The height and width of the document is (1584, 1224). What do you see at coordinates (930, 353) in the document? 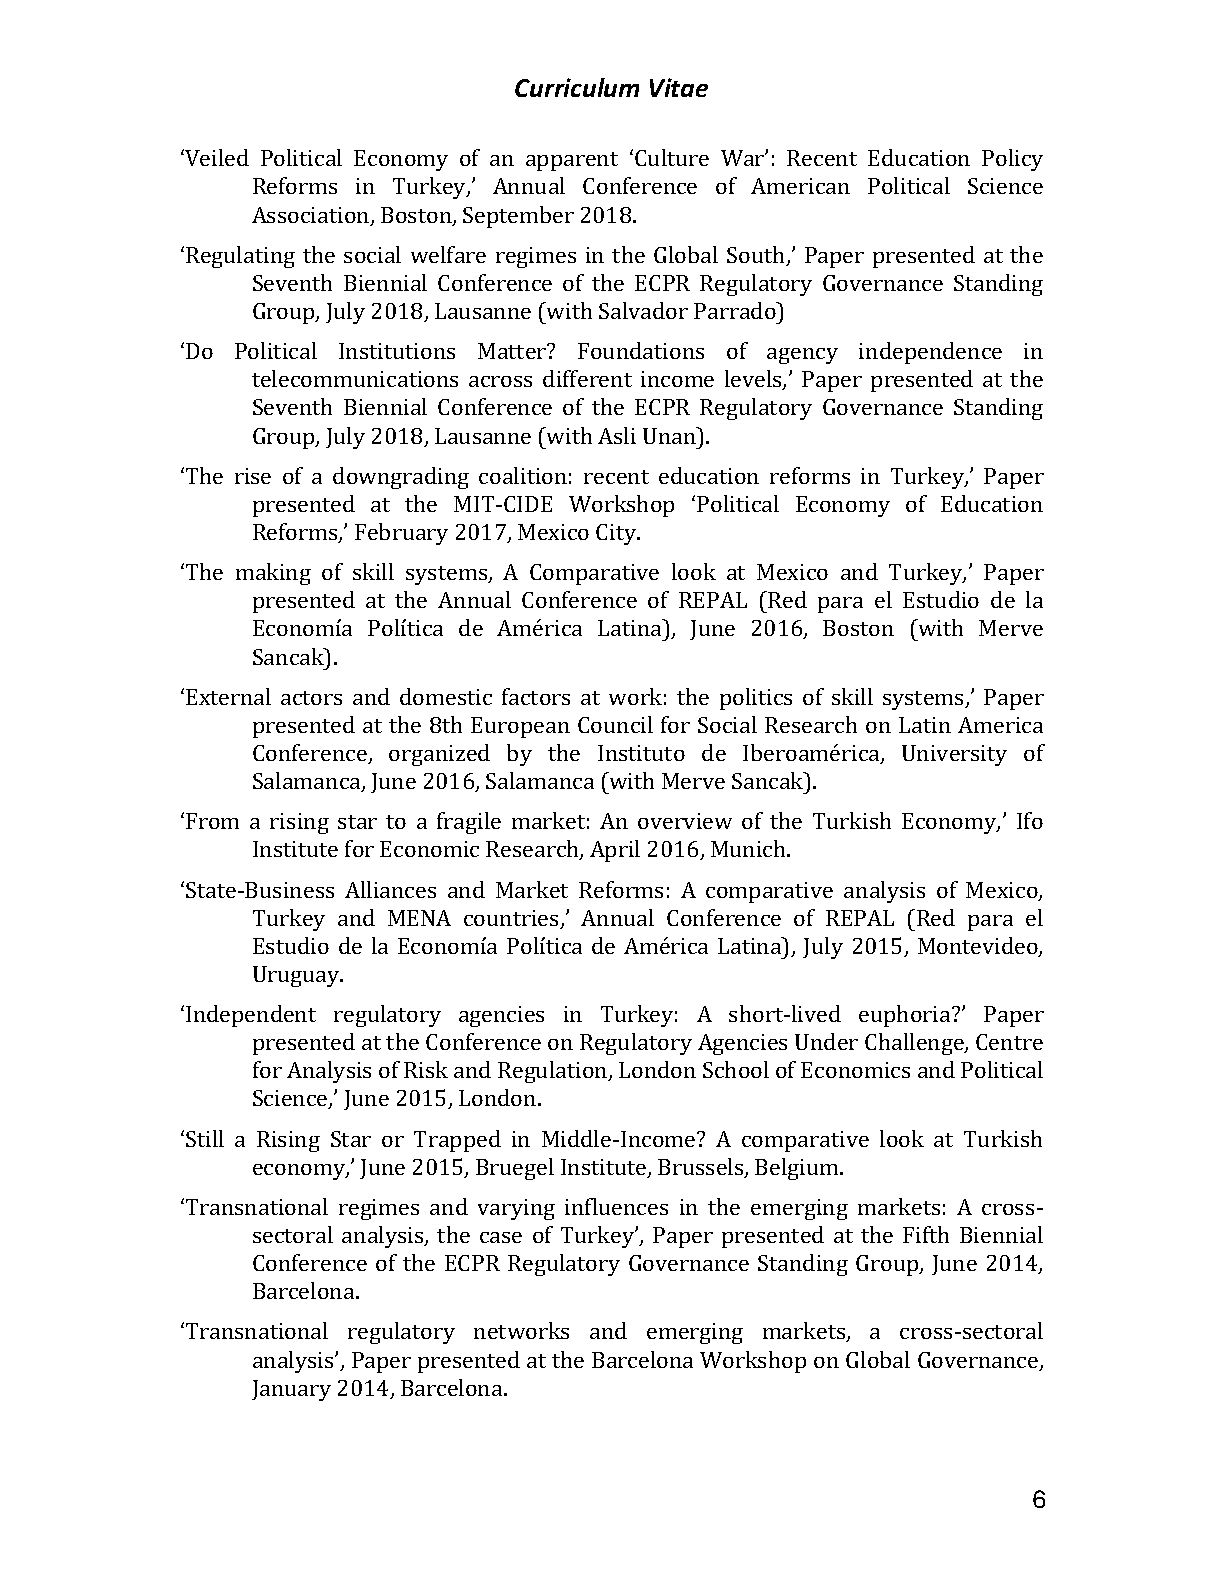
I see `independence` at bounding box center [930, 353].
